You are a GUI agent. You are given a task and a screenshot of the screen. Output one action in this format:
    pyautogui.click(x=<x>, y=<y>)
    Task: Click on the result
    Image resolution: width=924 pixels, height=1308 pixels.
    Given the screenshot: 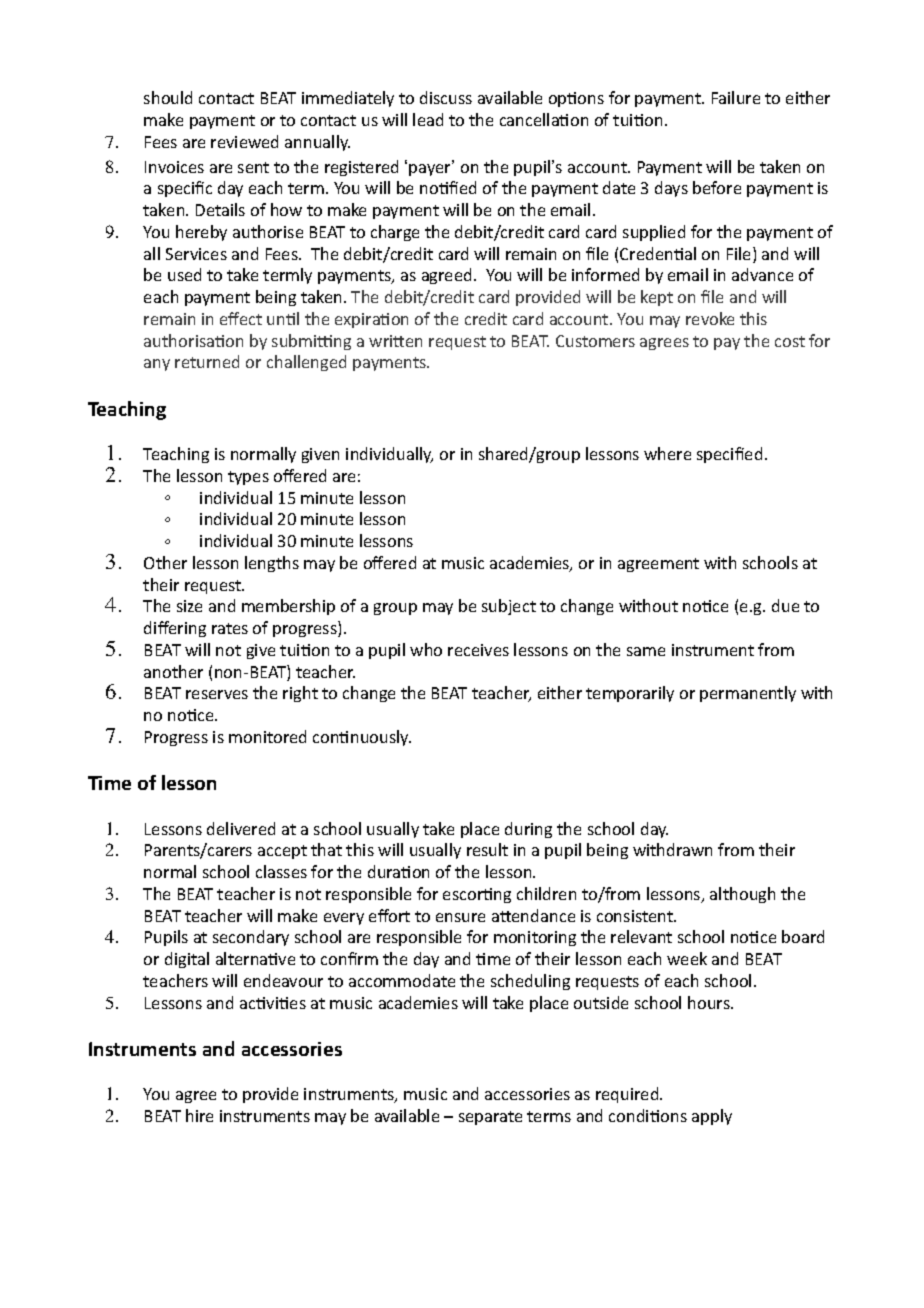 What is the action you would take?
    pyautogui.click(x=487, y=849)
